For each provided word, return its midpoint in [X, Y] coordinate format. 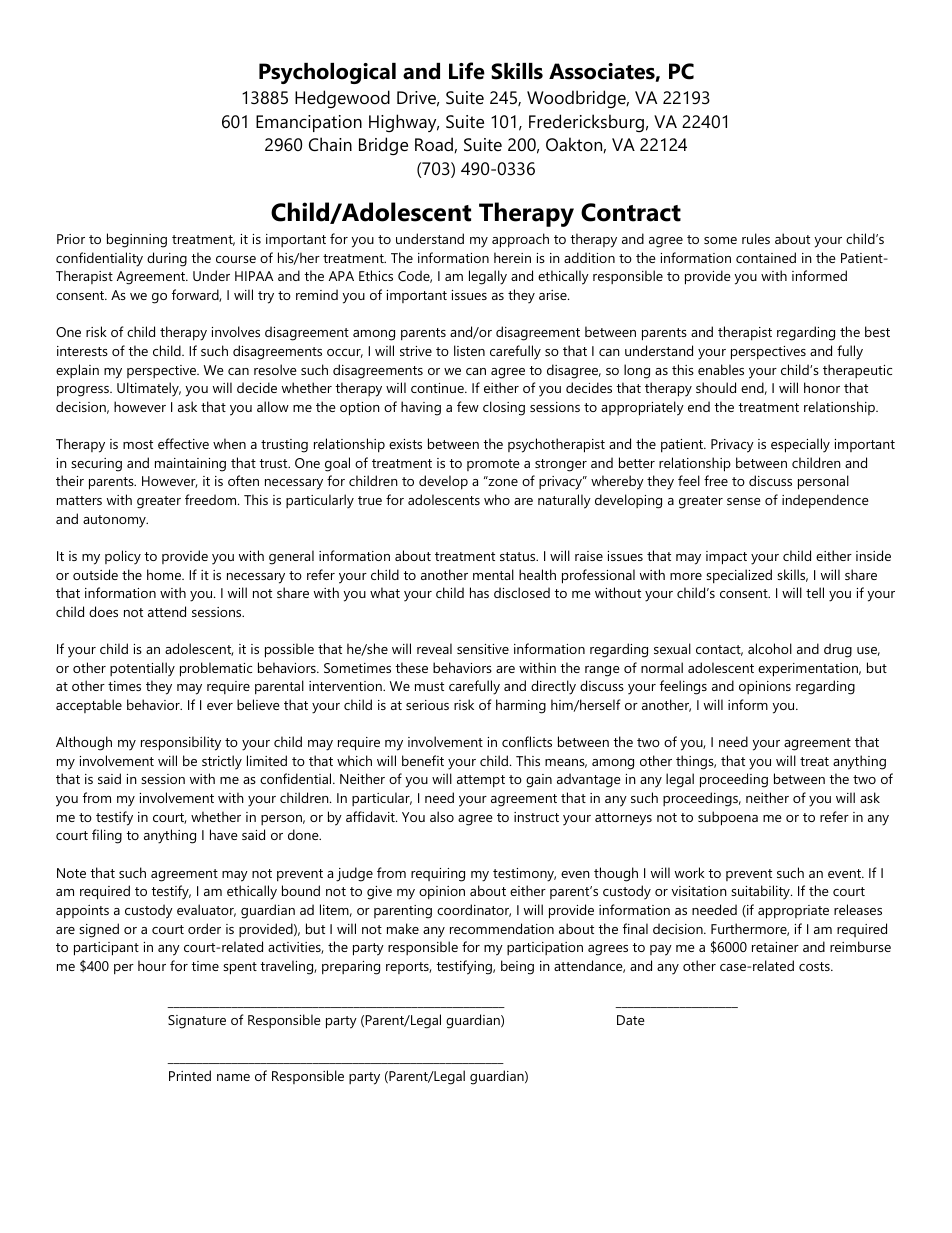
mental [493, 574]
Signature [197, 1022]
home [165, 574]
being [517, 967]
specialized [739, 576]
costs [815, 966]
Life [467, 71]
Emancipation [309, 123]
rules [756, 238]
